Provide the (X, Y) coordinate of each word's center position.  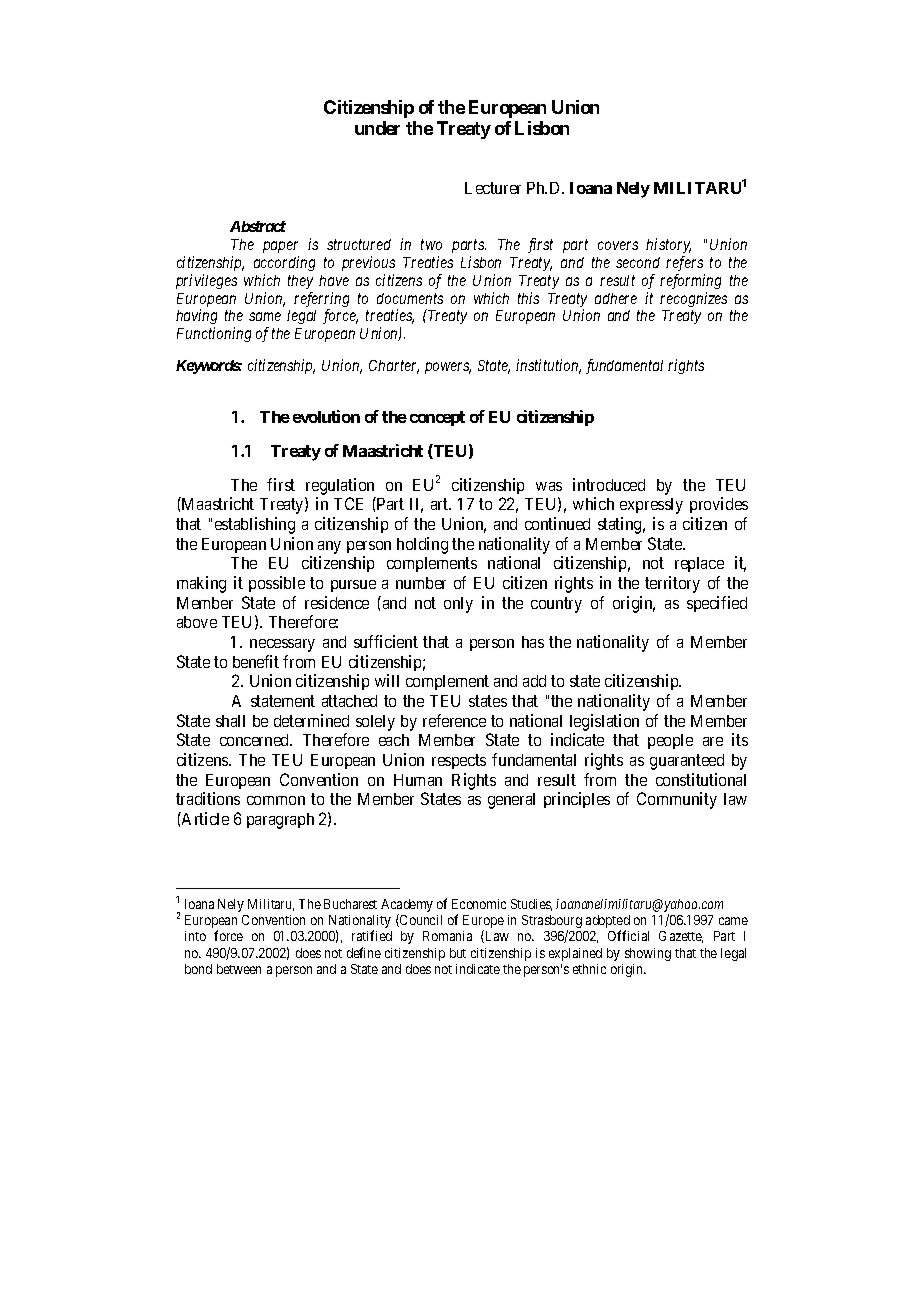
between (239, 969)
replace (699, 564)
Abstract (258, 226)
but (458, 953)
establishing (255, 525)
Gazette (681, 937)
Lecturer (493, 188)
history (668, 245)
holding (422, 545)
